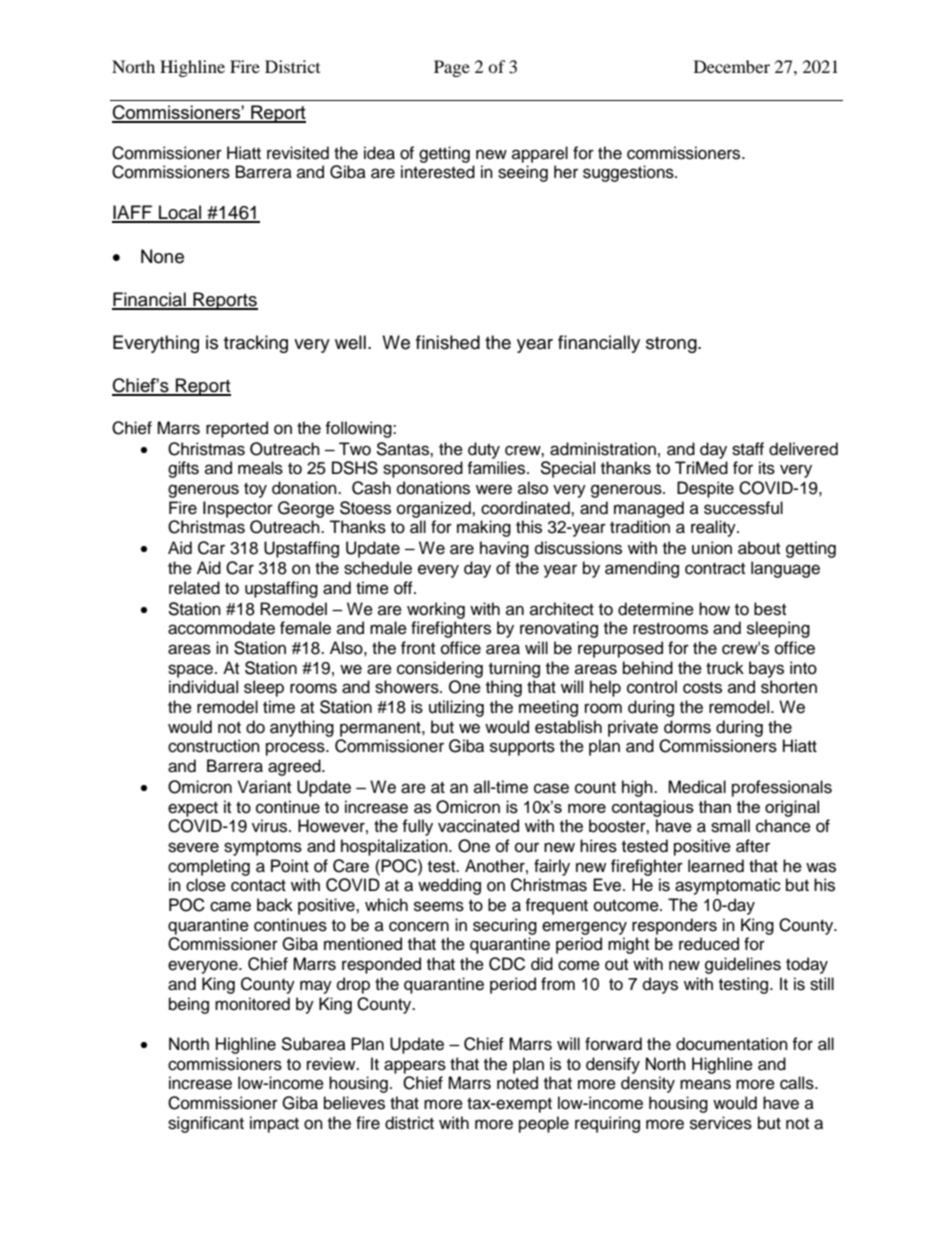 The width and height of the screenshot is (952, 1233). I want to click on revisited, so click(298, 153).
